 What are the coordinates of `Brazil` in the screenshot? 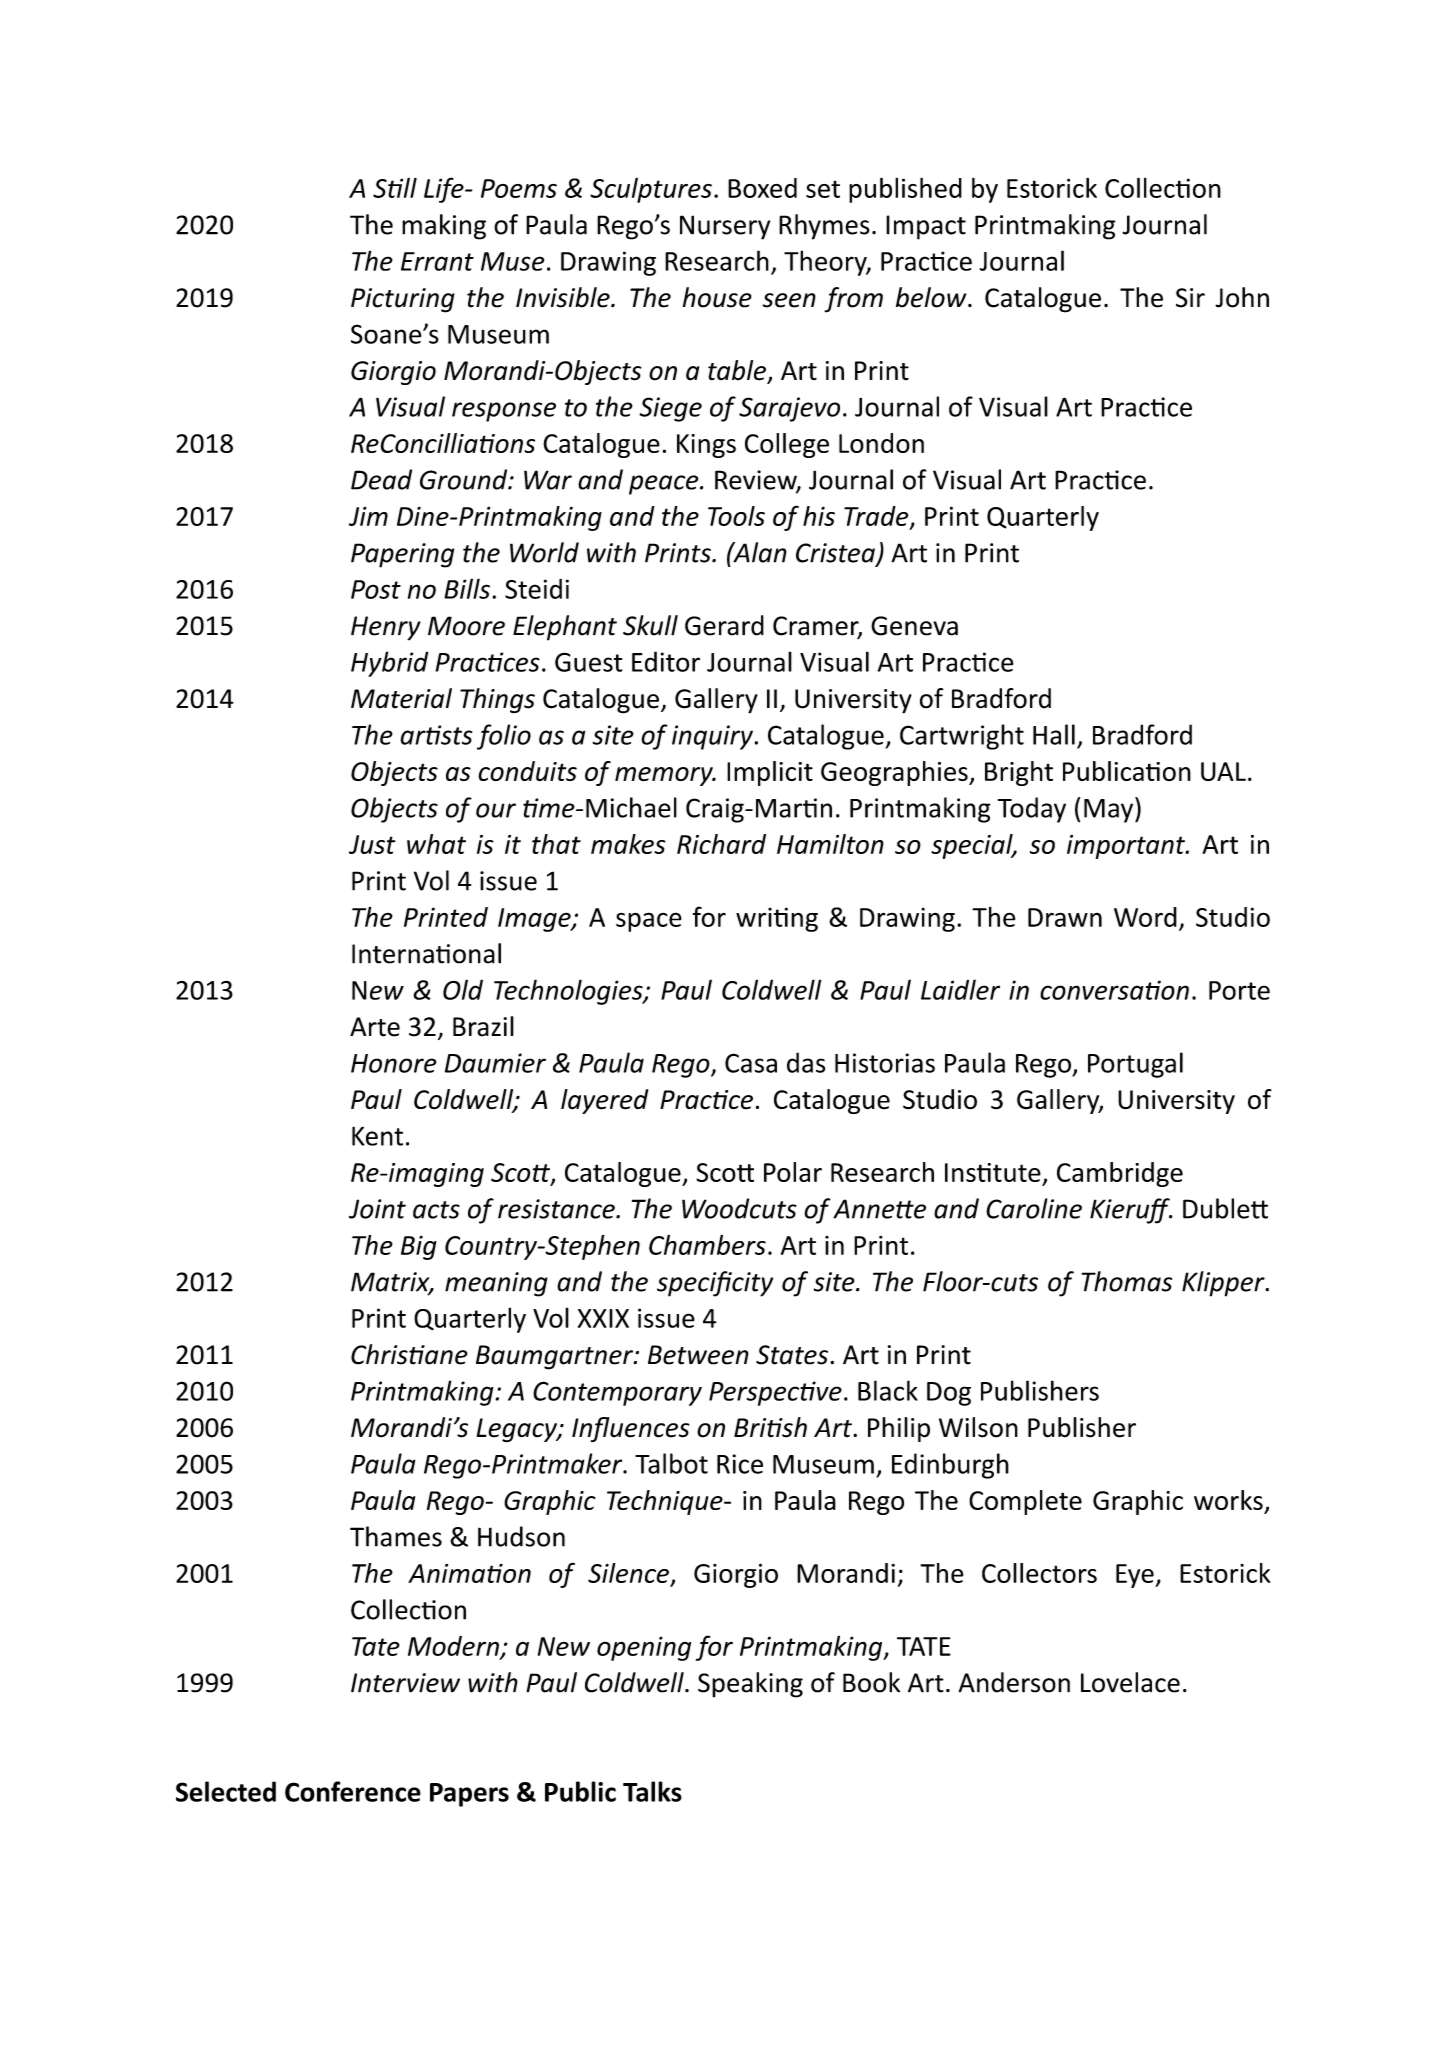 It's located at (483, 1026).
